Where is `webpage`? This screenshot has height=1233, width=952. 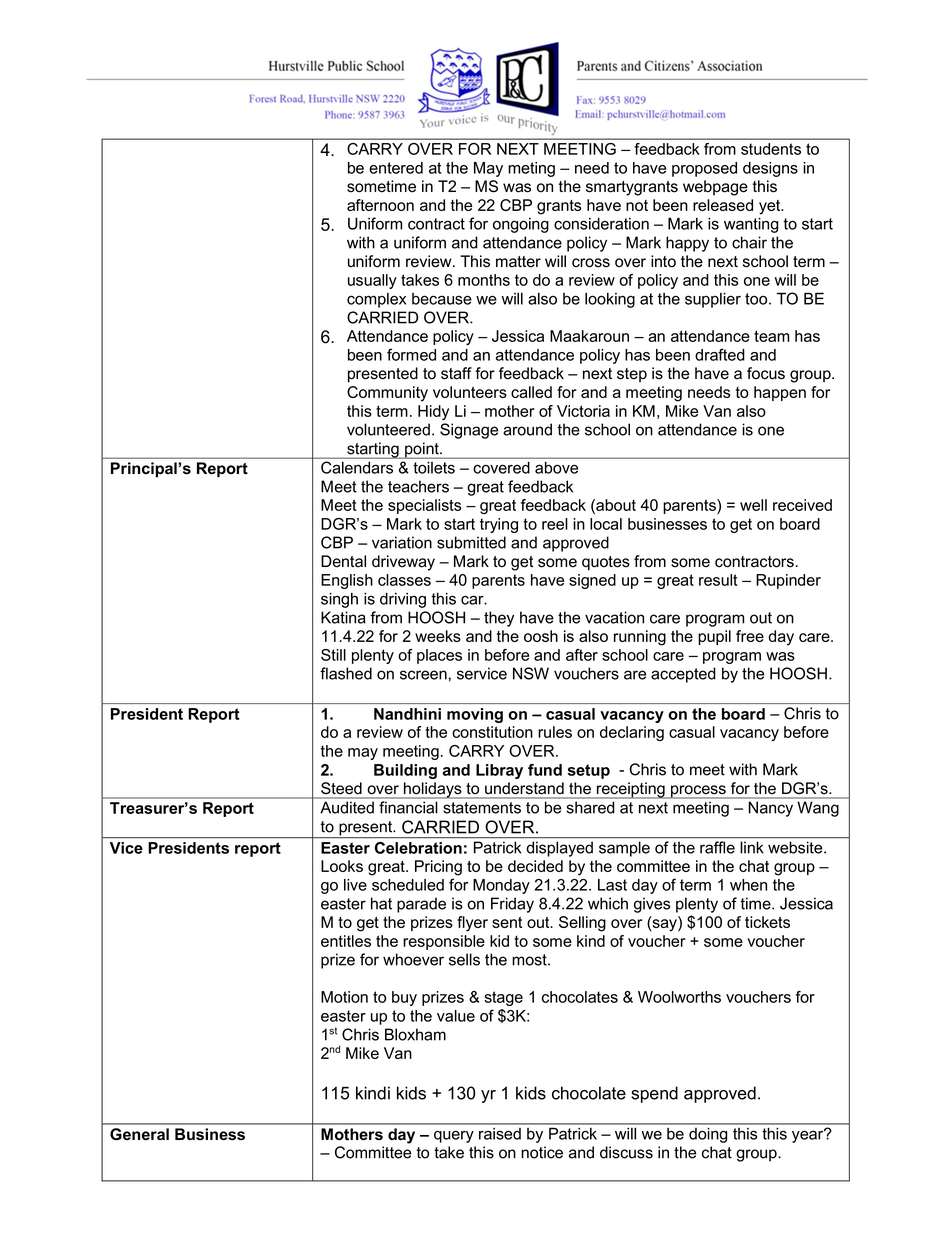 webpage is located at coordinates (715, 188).
